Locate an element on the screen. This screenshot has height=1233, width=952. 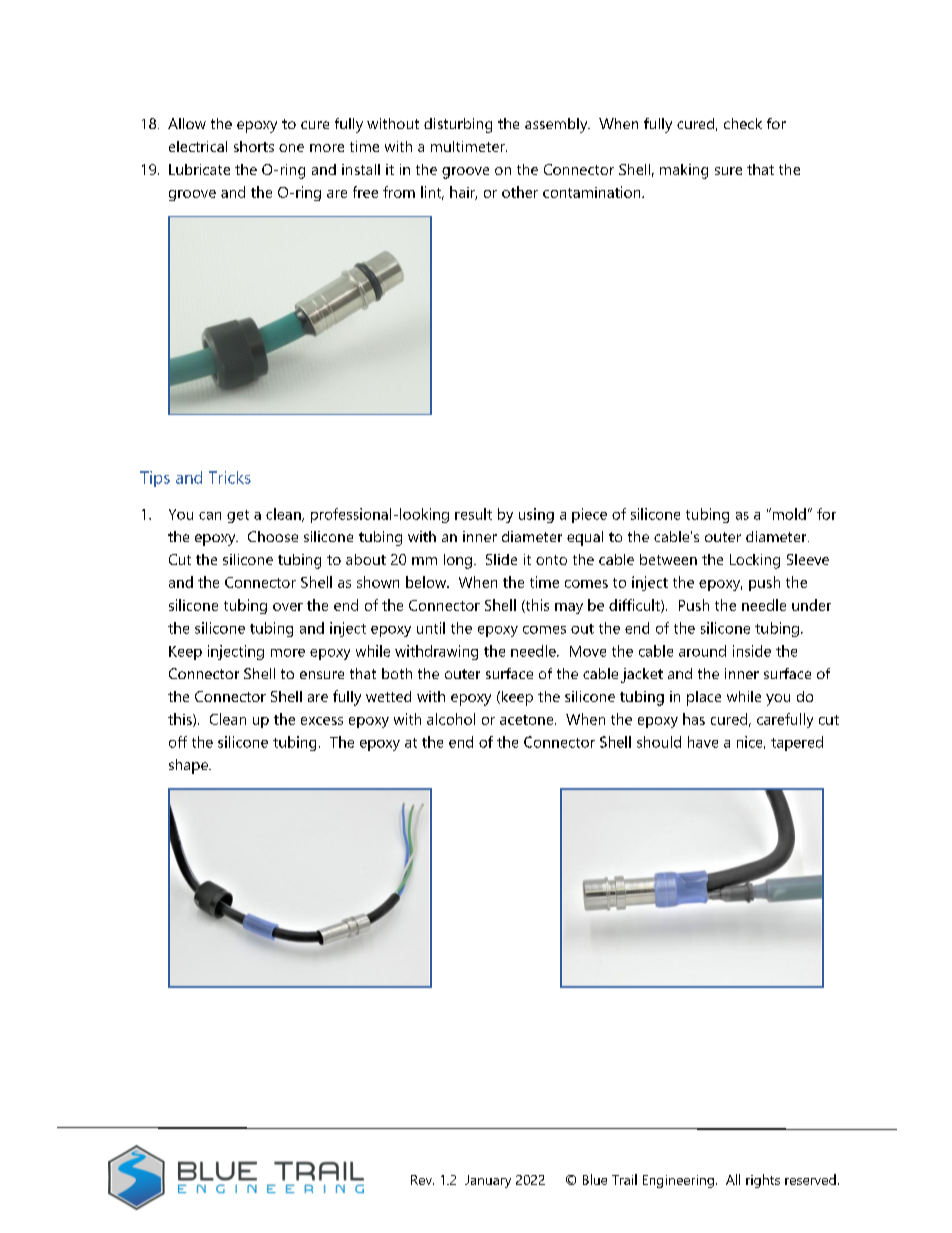
disturbing is located at coordinates (458, 125).
